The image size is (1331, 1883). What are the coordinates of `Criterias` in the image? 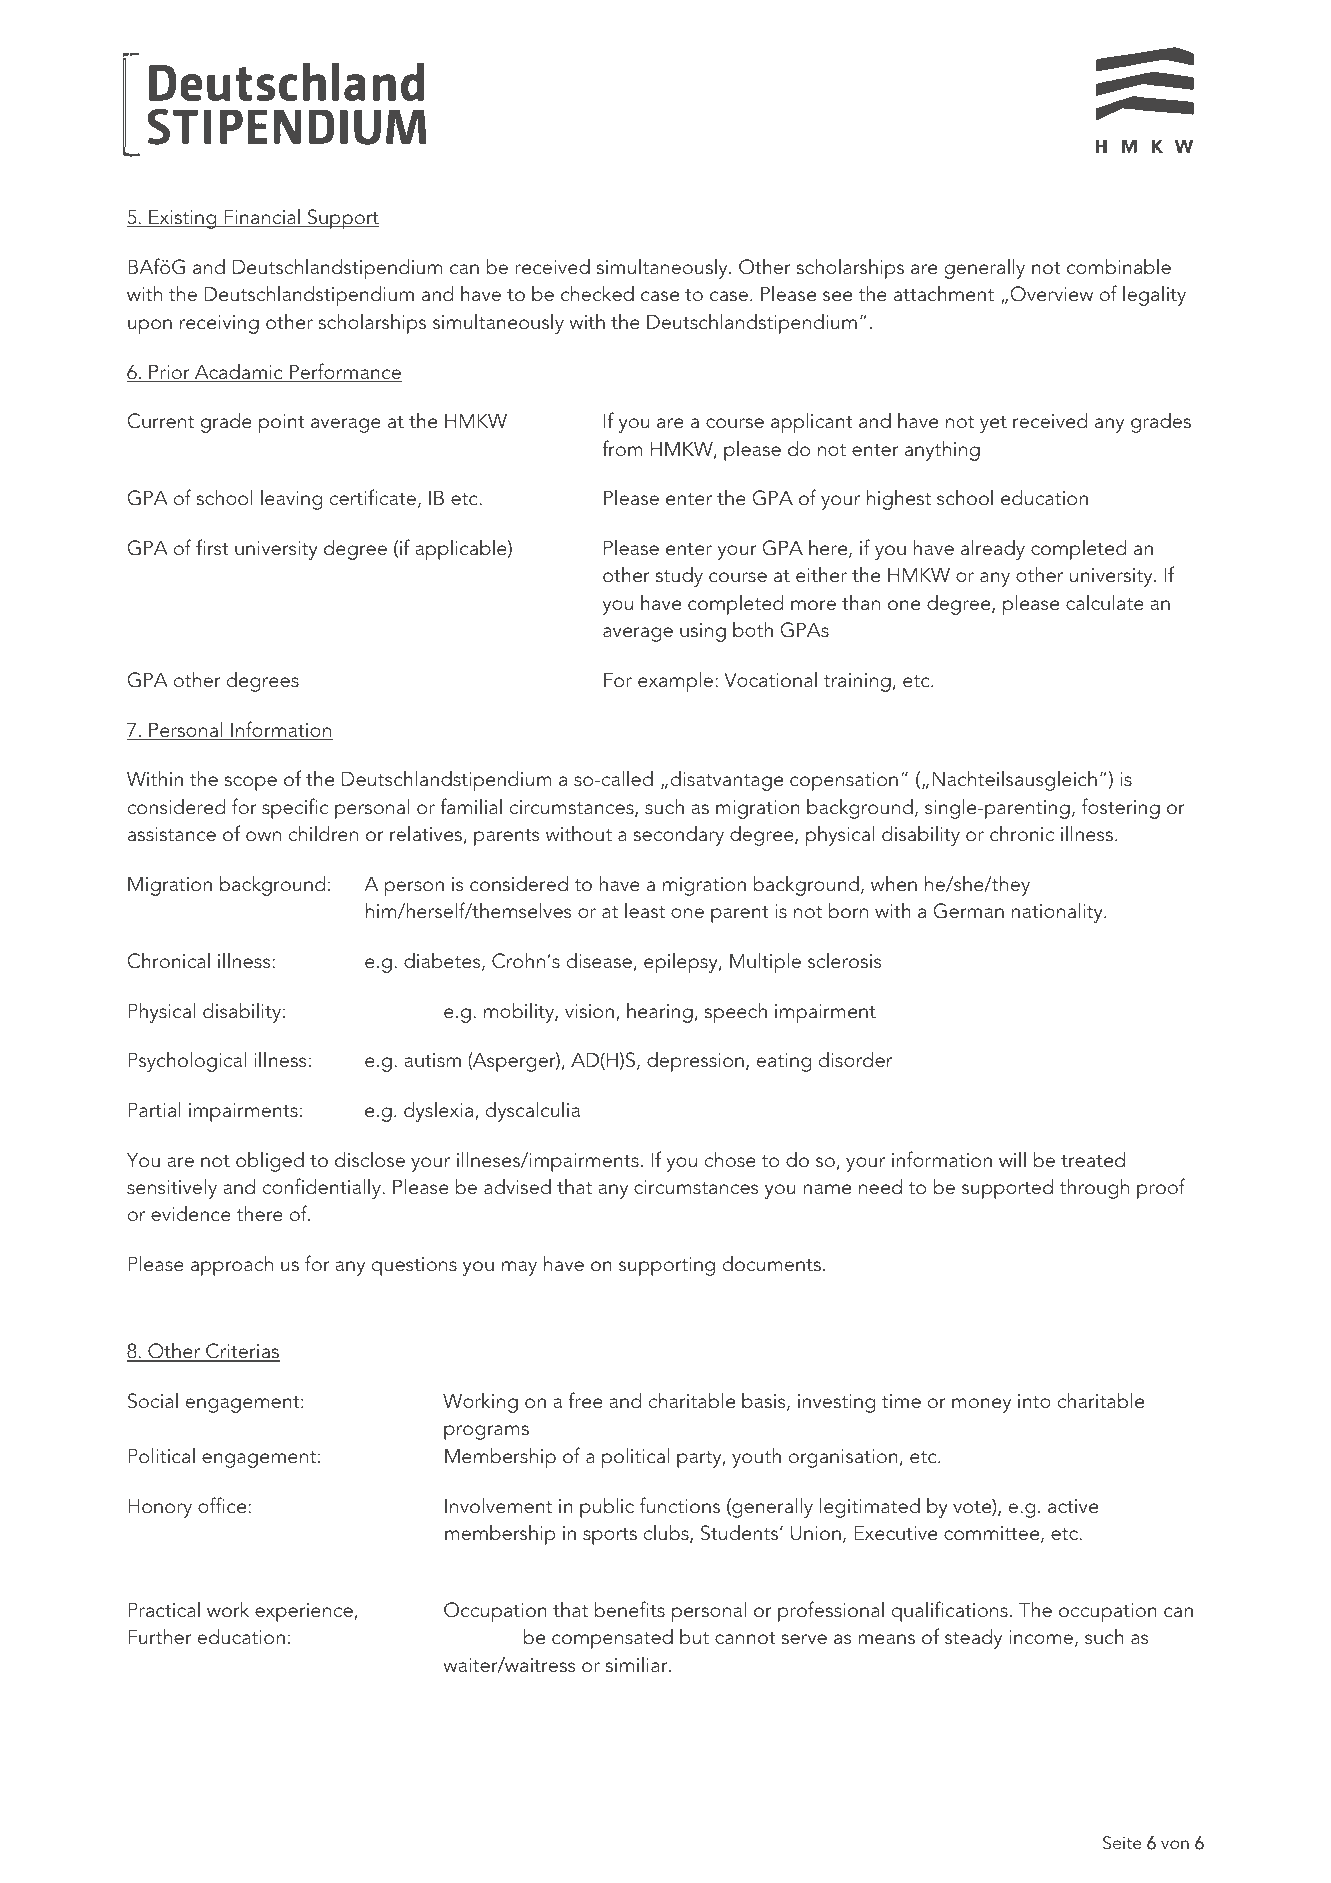 It's located at (242, 1352).
